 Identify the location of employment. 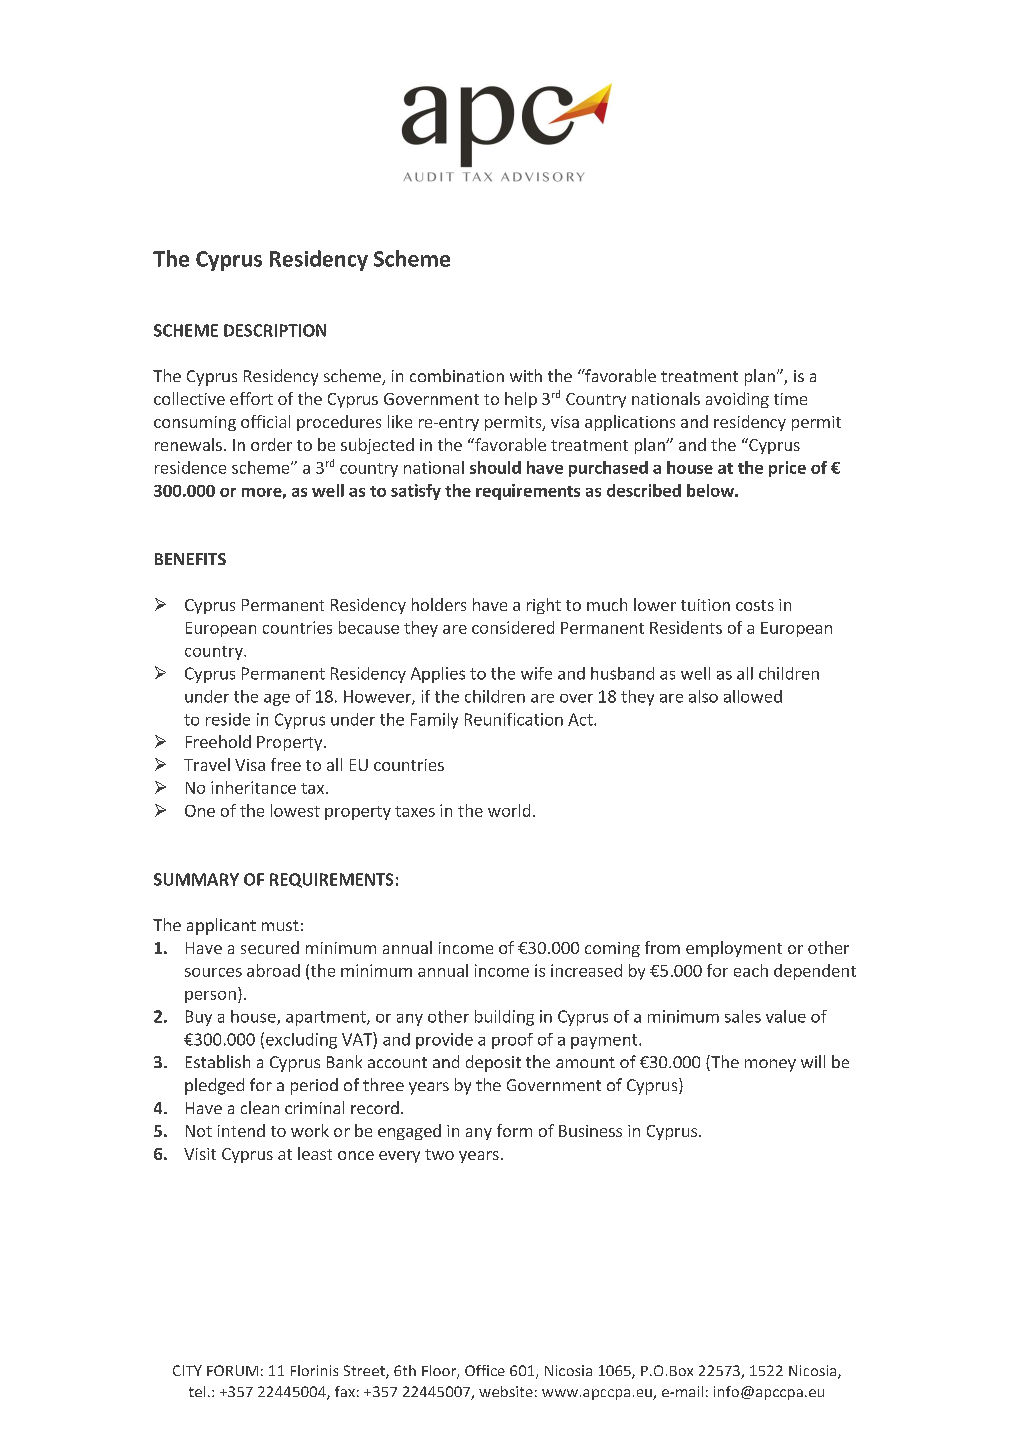
(734, 949).
